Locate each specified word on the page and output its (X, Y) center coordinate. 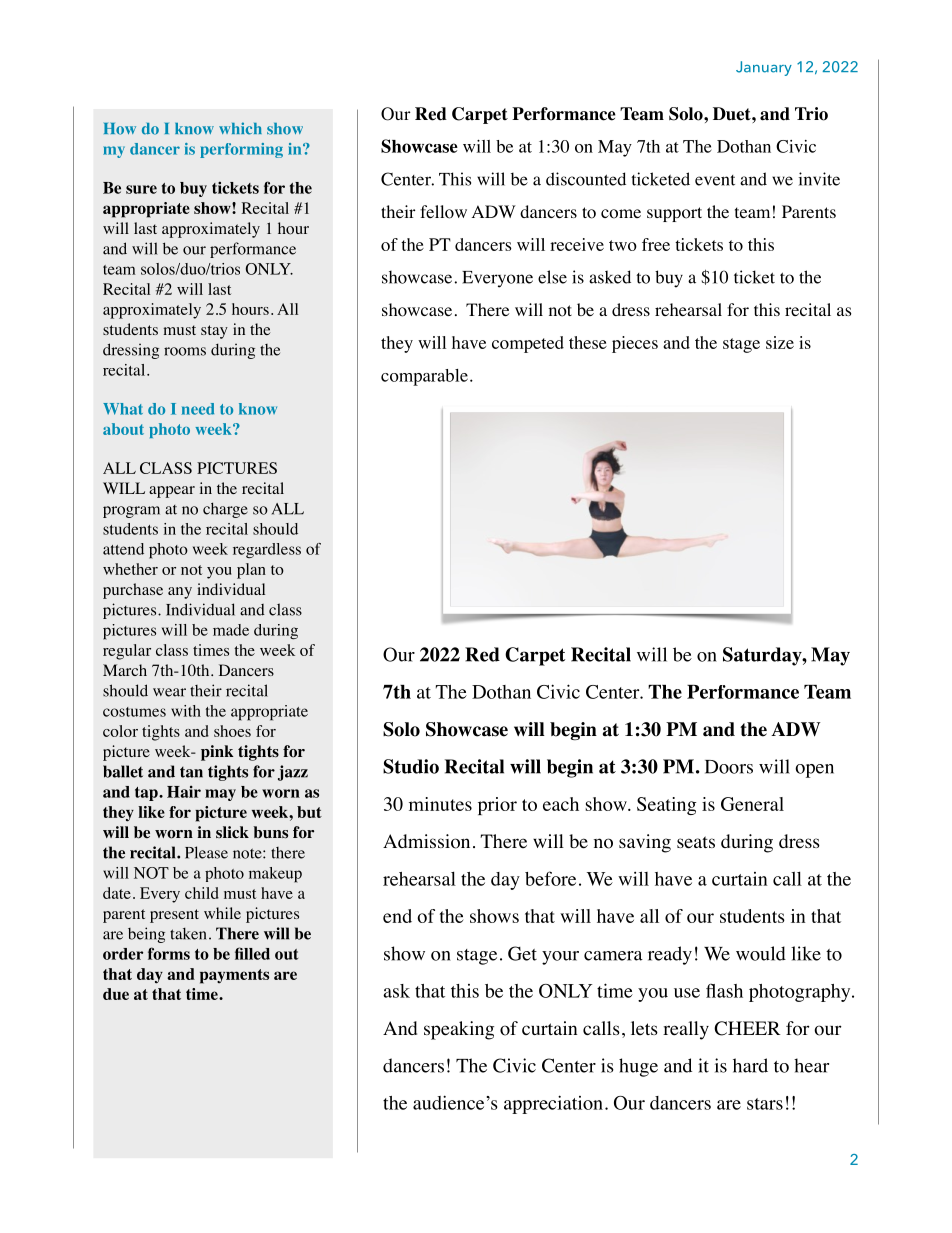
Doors (729, 767)
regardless (267, 550)
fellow (443, 212)
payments (234, 976)
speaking (459, 1030)
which (240, 128)
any (180, 593)
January (764, 68)
